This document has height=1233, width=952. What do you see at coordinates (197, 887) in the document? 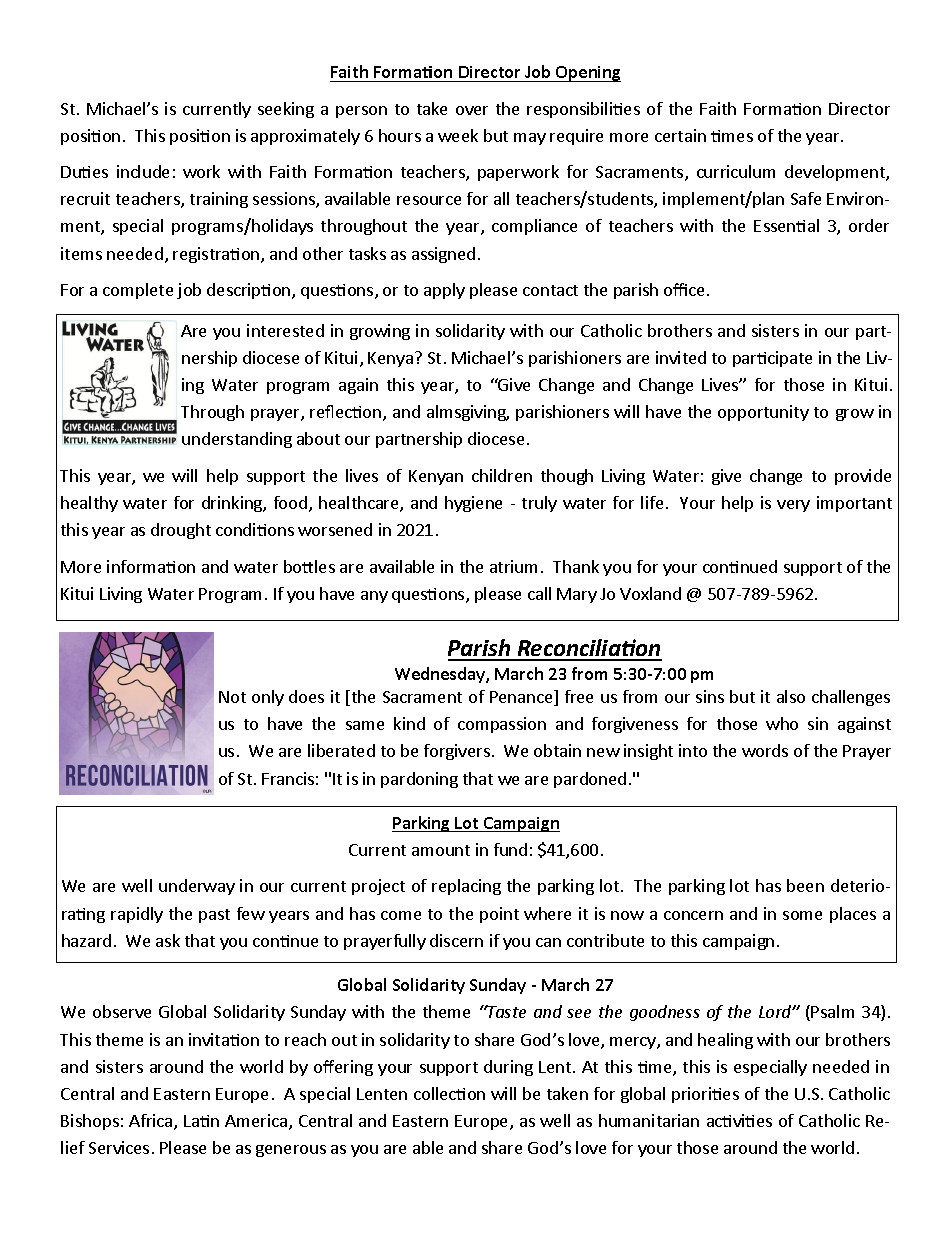
I see `underway` at bounding box center [197, 887].
